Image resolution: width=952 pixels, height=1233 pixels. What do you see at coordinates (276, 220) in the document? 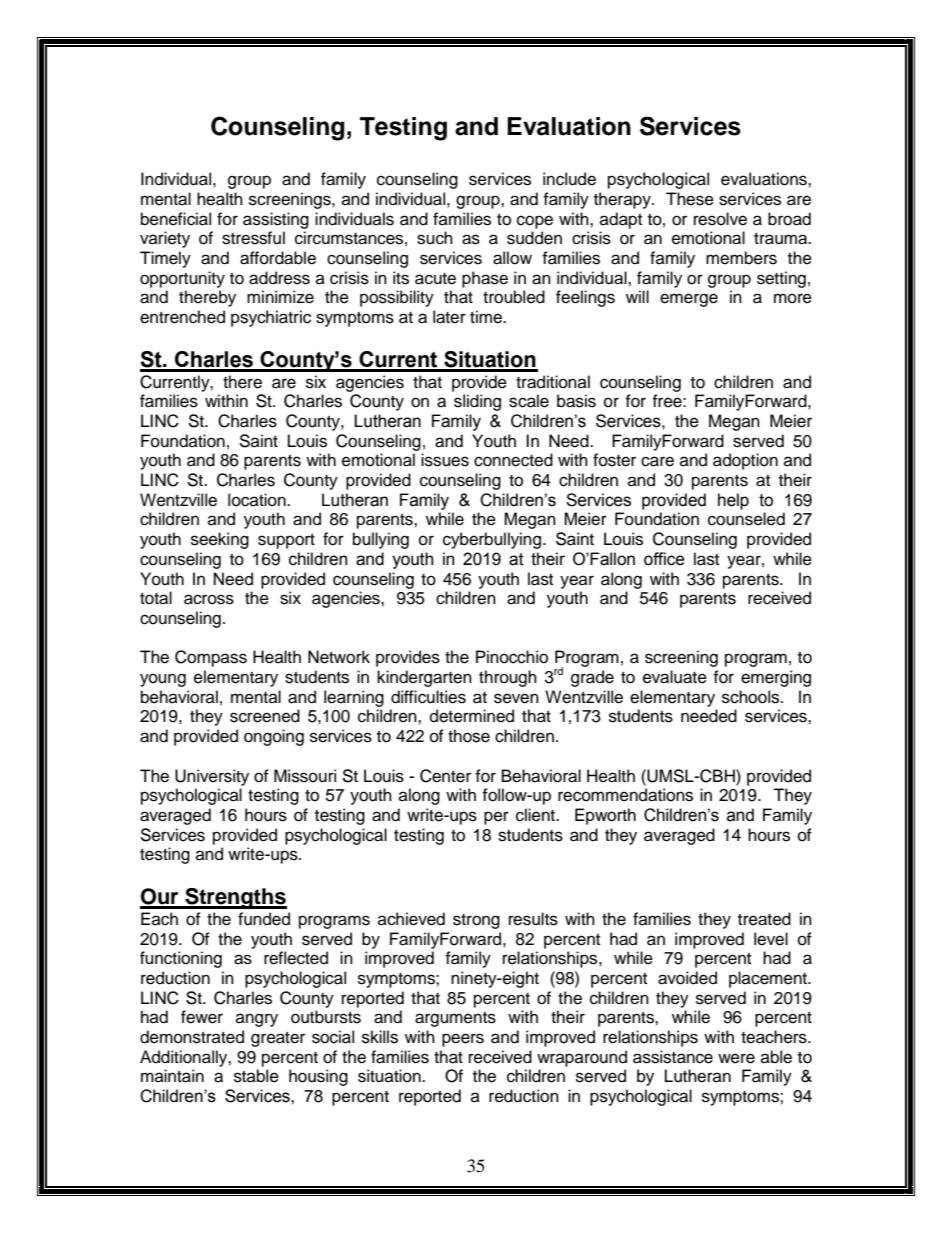
I see `assisting` at bounding box center [276, 220].
